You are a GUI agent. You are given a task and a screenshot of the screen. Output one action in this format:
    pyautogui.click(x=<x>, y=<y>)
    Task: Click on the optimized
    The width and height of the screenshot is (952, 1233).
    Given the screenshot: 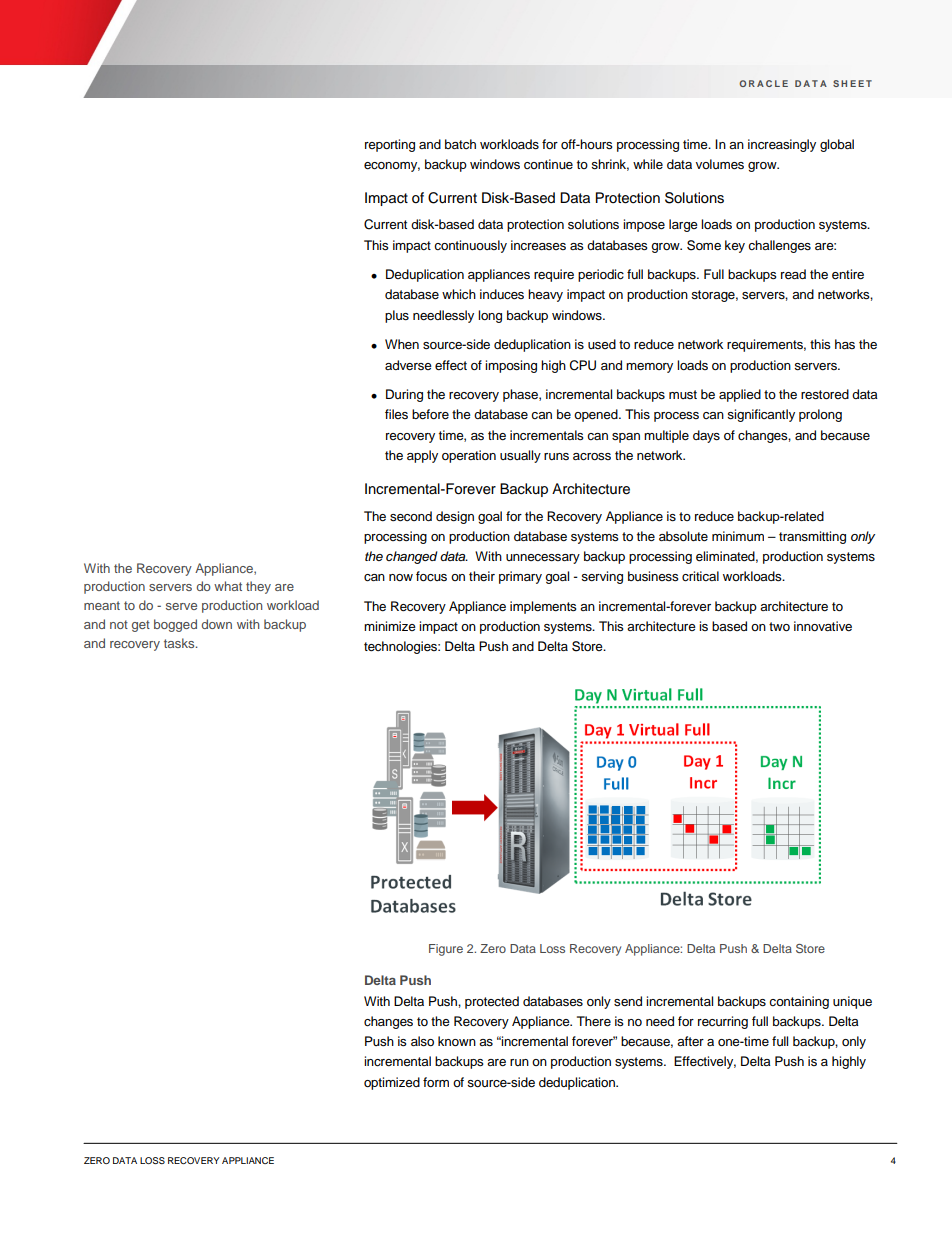 What is the action you would take?
    pyautogui.click(x=392, y=1083)
